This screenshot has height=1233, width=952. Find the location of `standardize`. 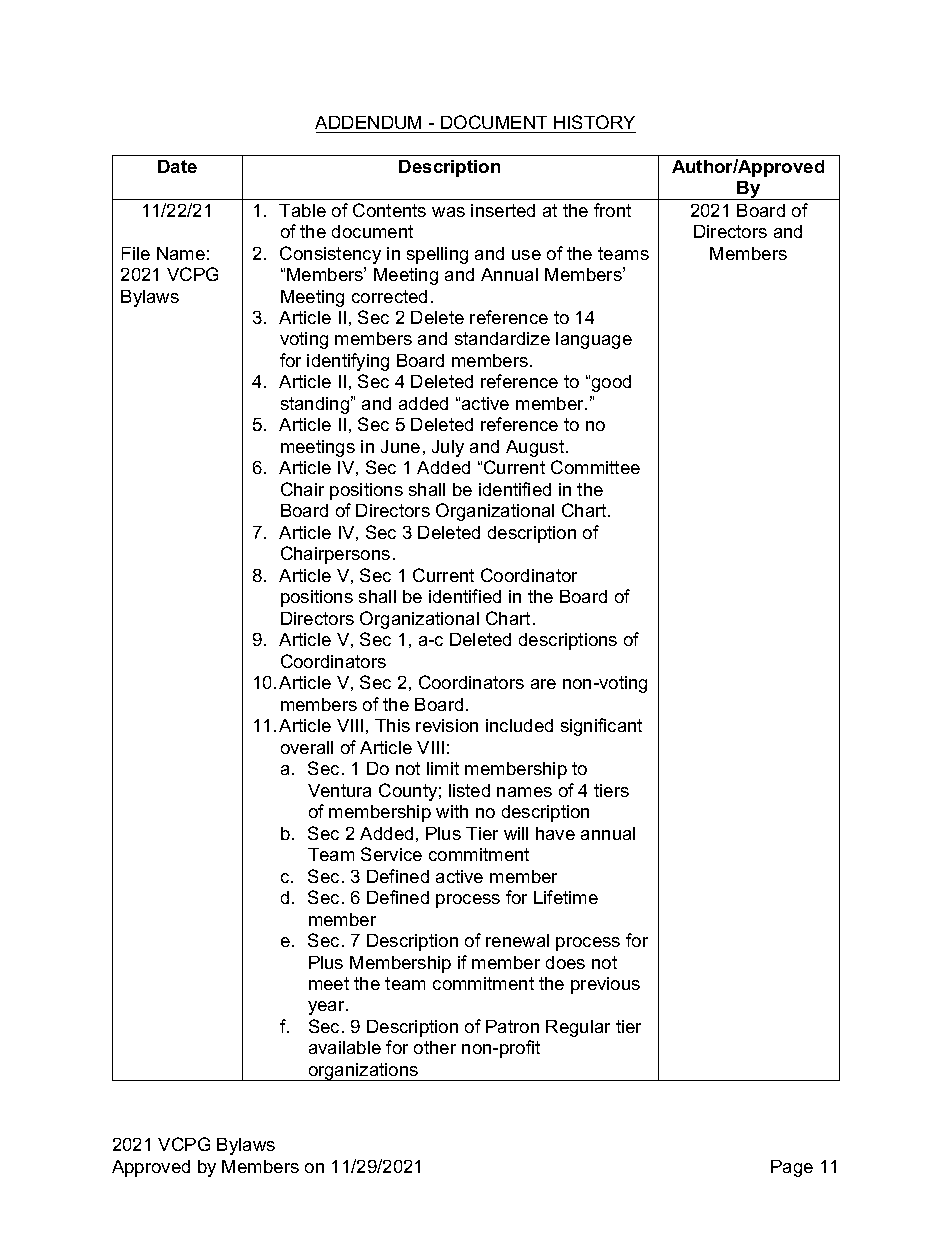

standardize is located at coordinates (502, 338).
